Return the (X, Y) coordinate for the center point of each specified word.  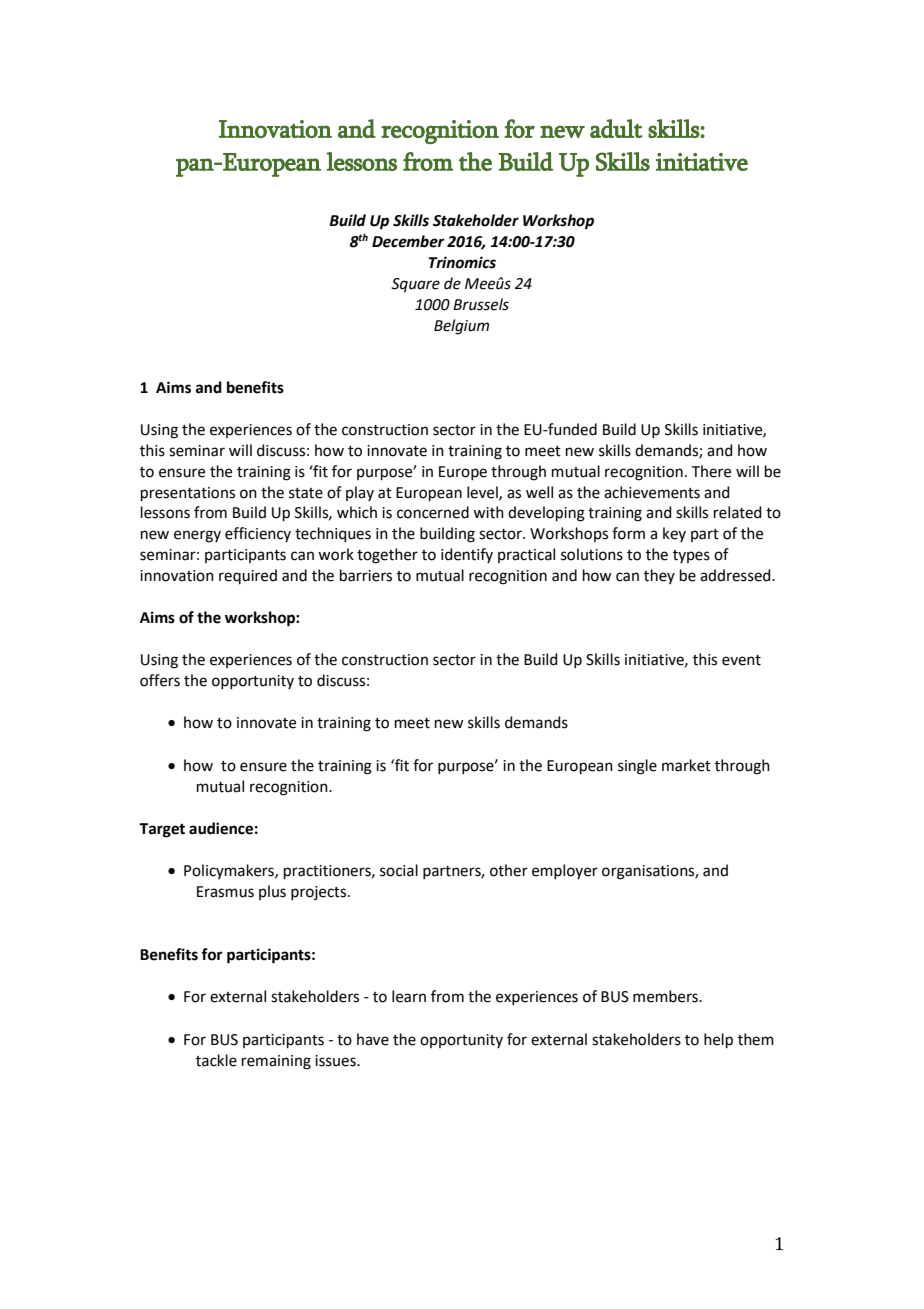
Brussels (481, 304)
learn (409, 996)
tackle (216, 1060)
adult (616, 128)
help (718, 1040)
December (408, 241)
